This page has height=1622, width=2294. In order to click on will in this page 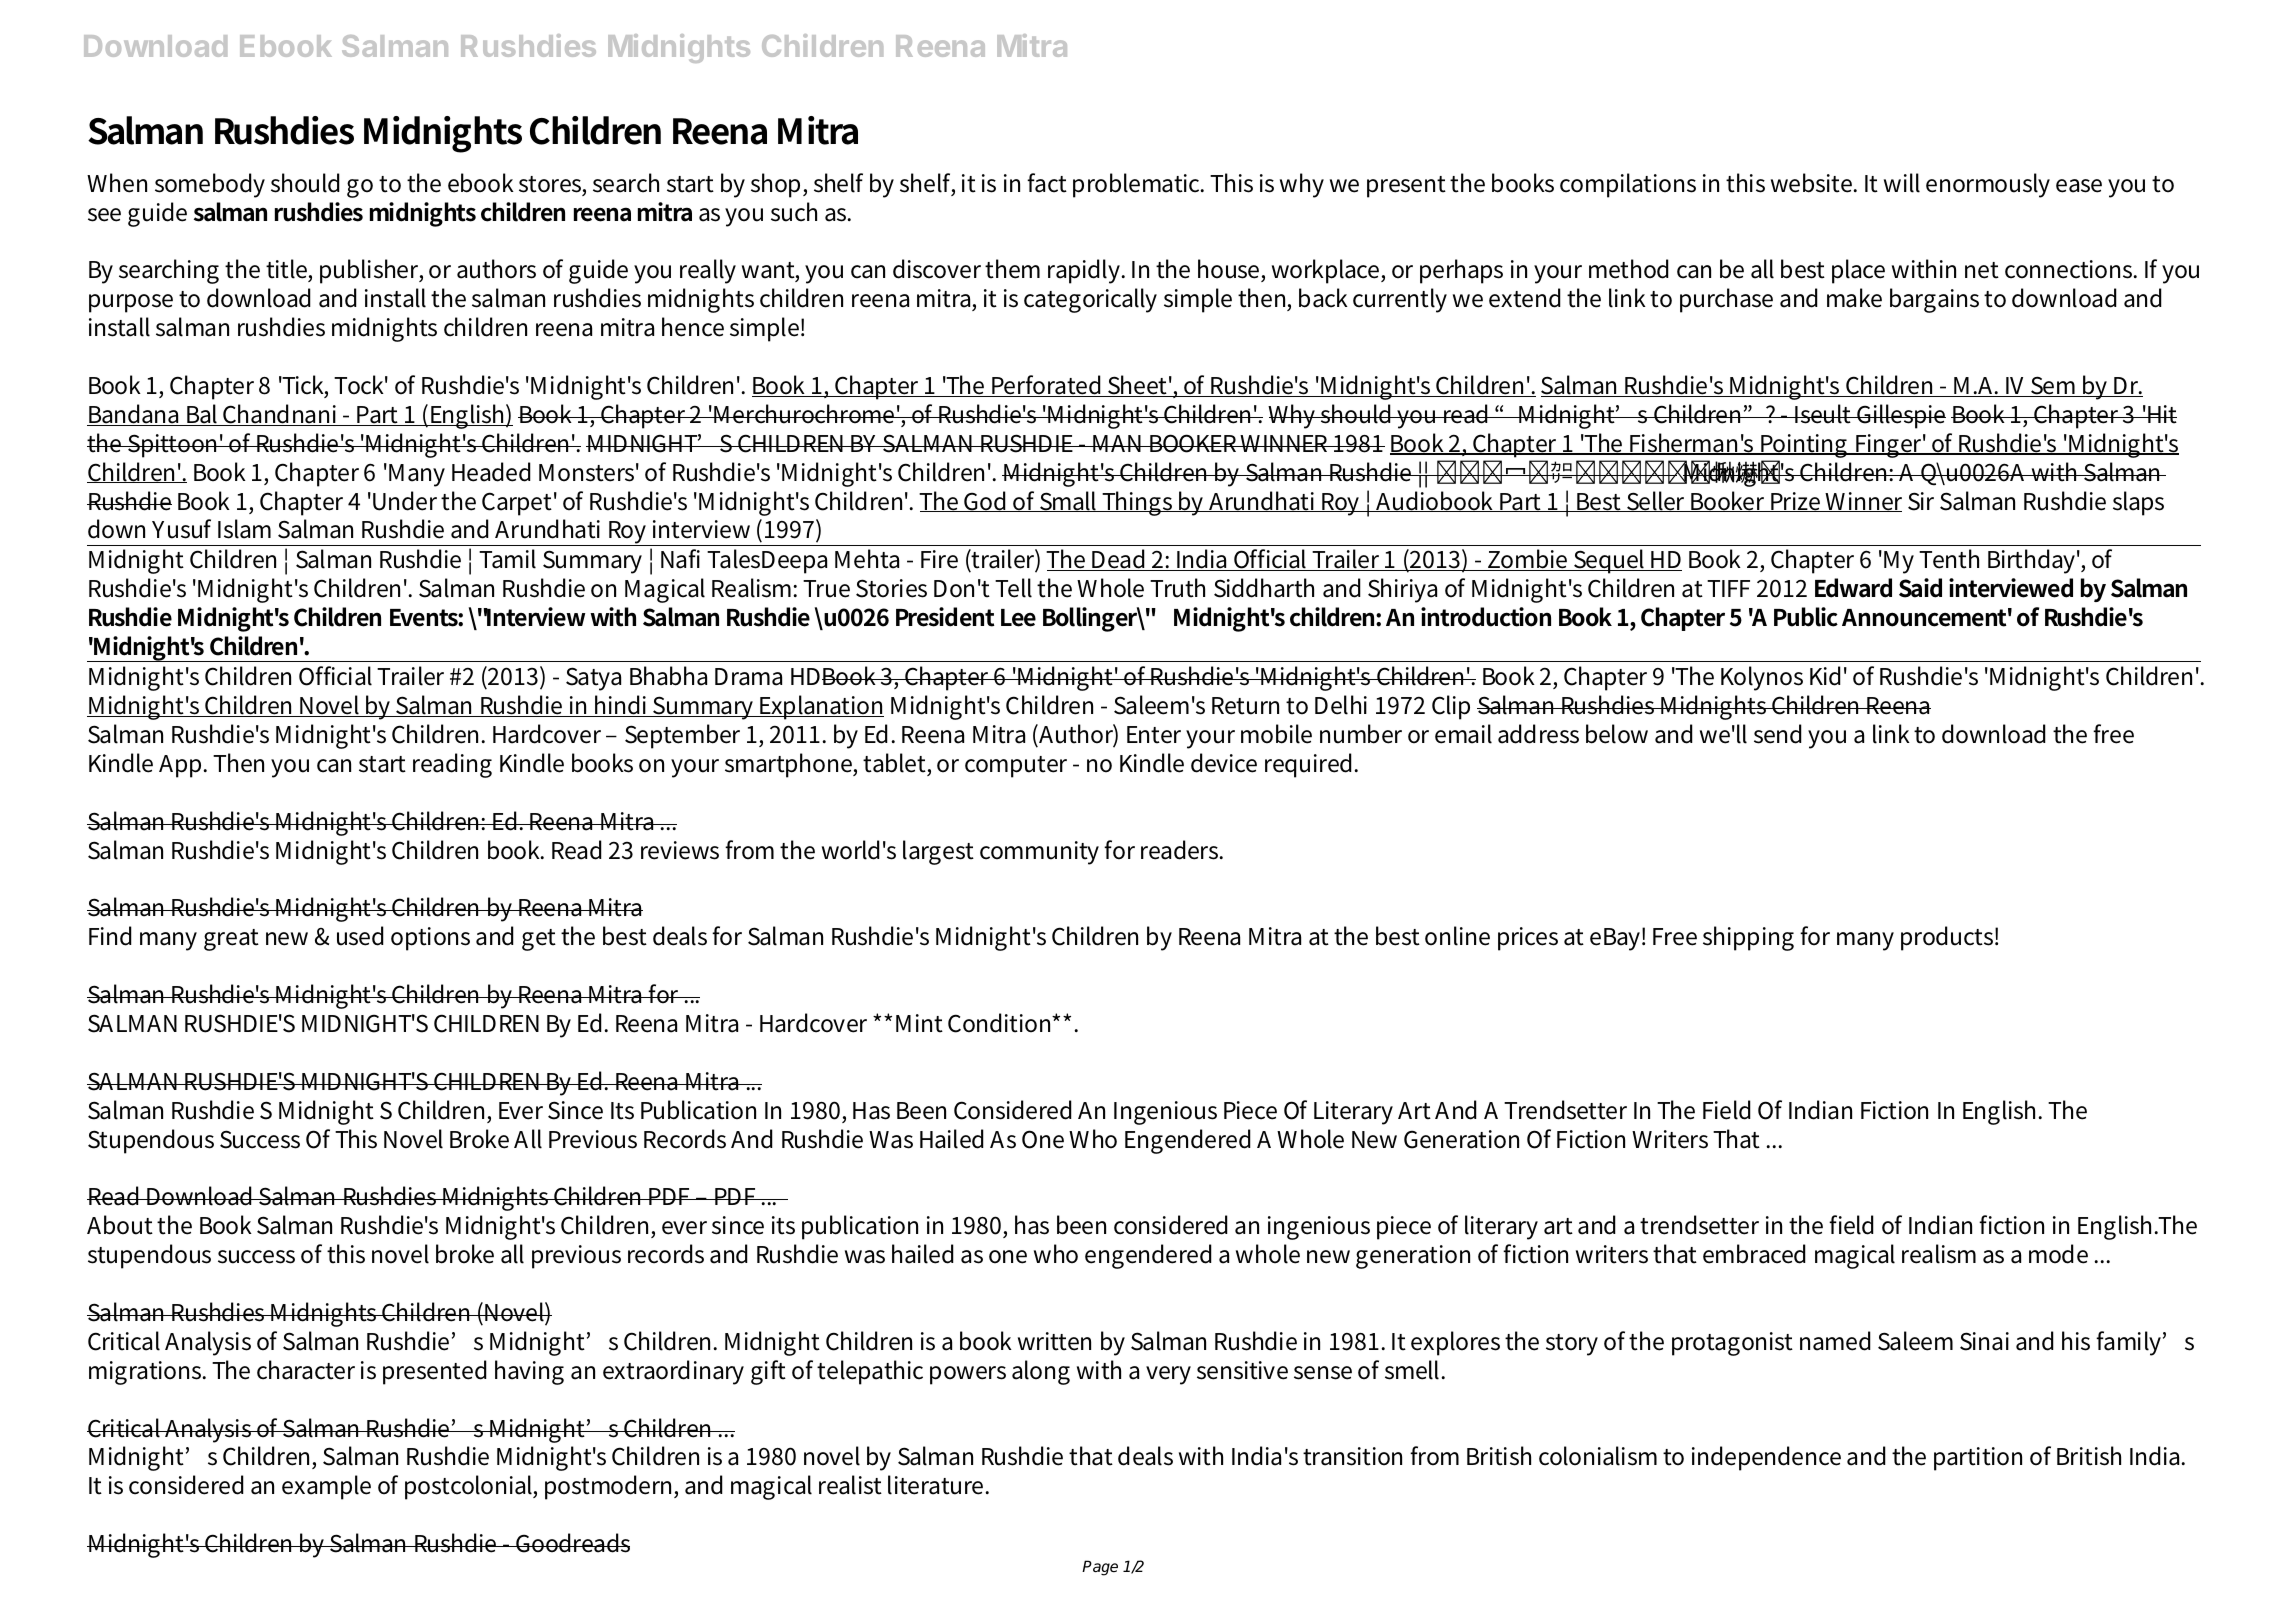, I will do `click(1902, 183)`.
